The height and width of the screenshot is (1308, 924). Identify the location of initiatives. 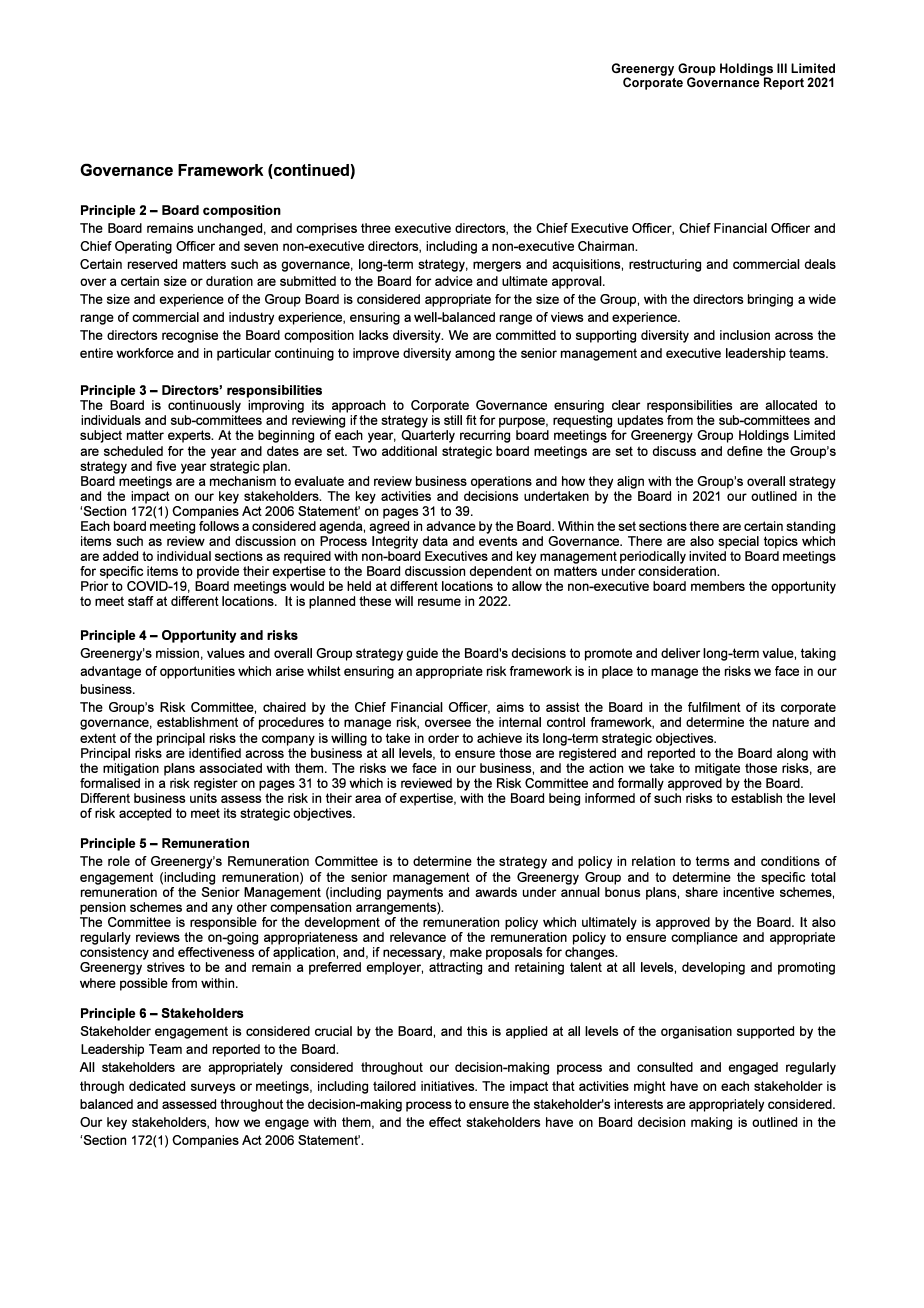
(449, 1086).
